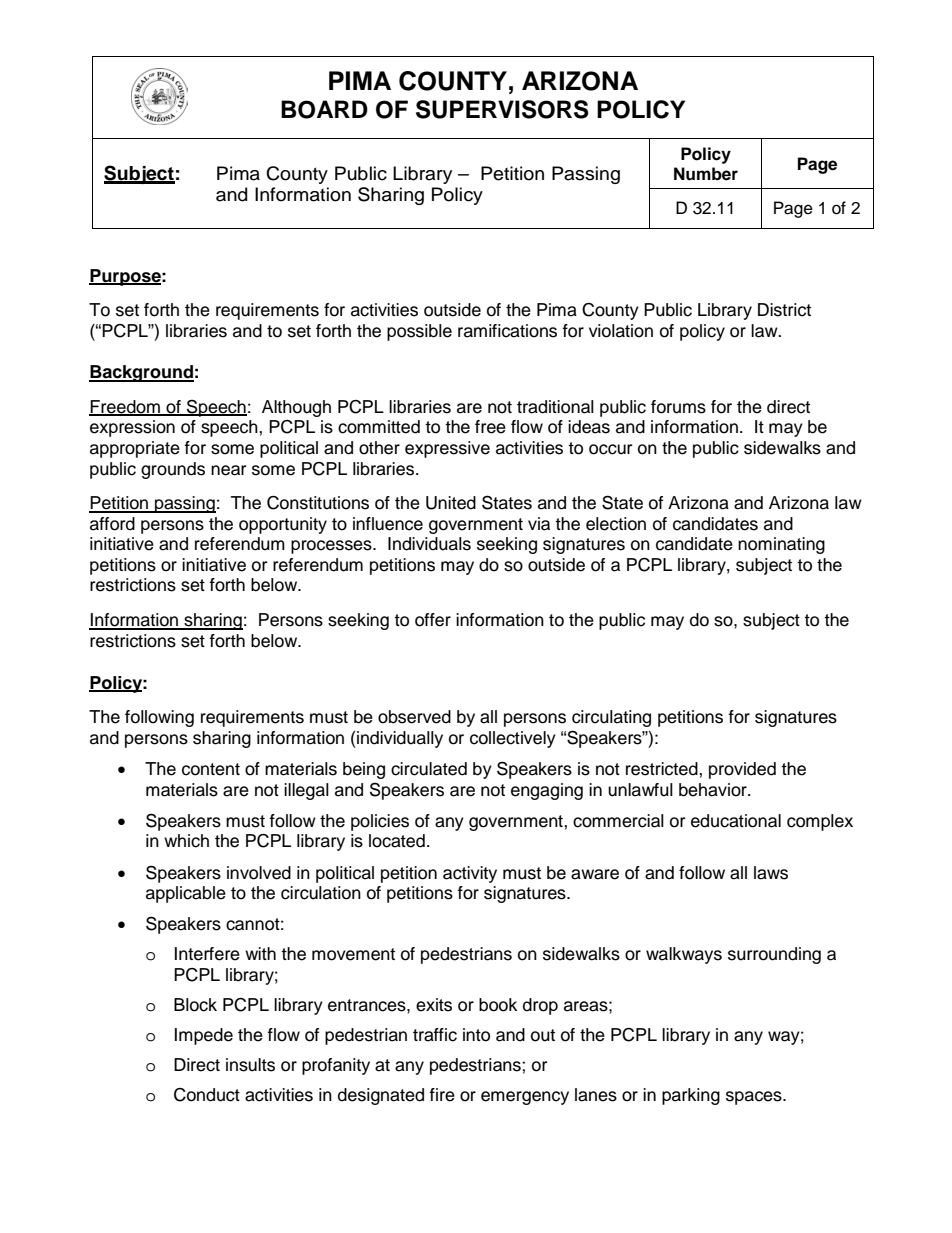 The width and height of the screenshot is (952, 1233). I want to click on opportunity, so click(283, 525).
